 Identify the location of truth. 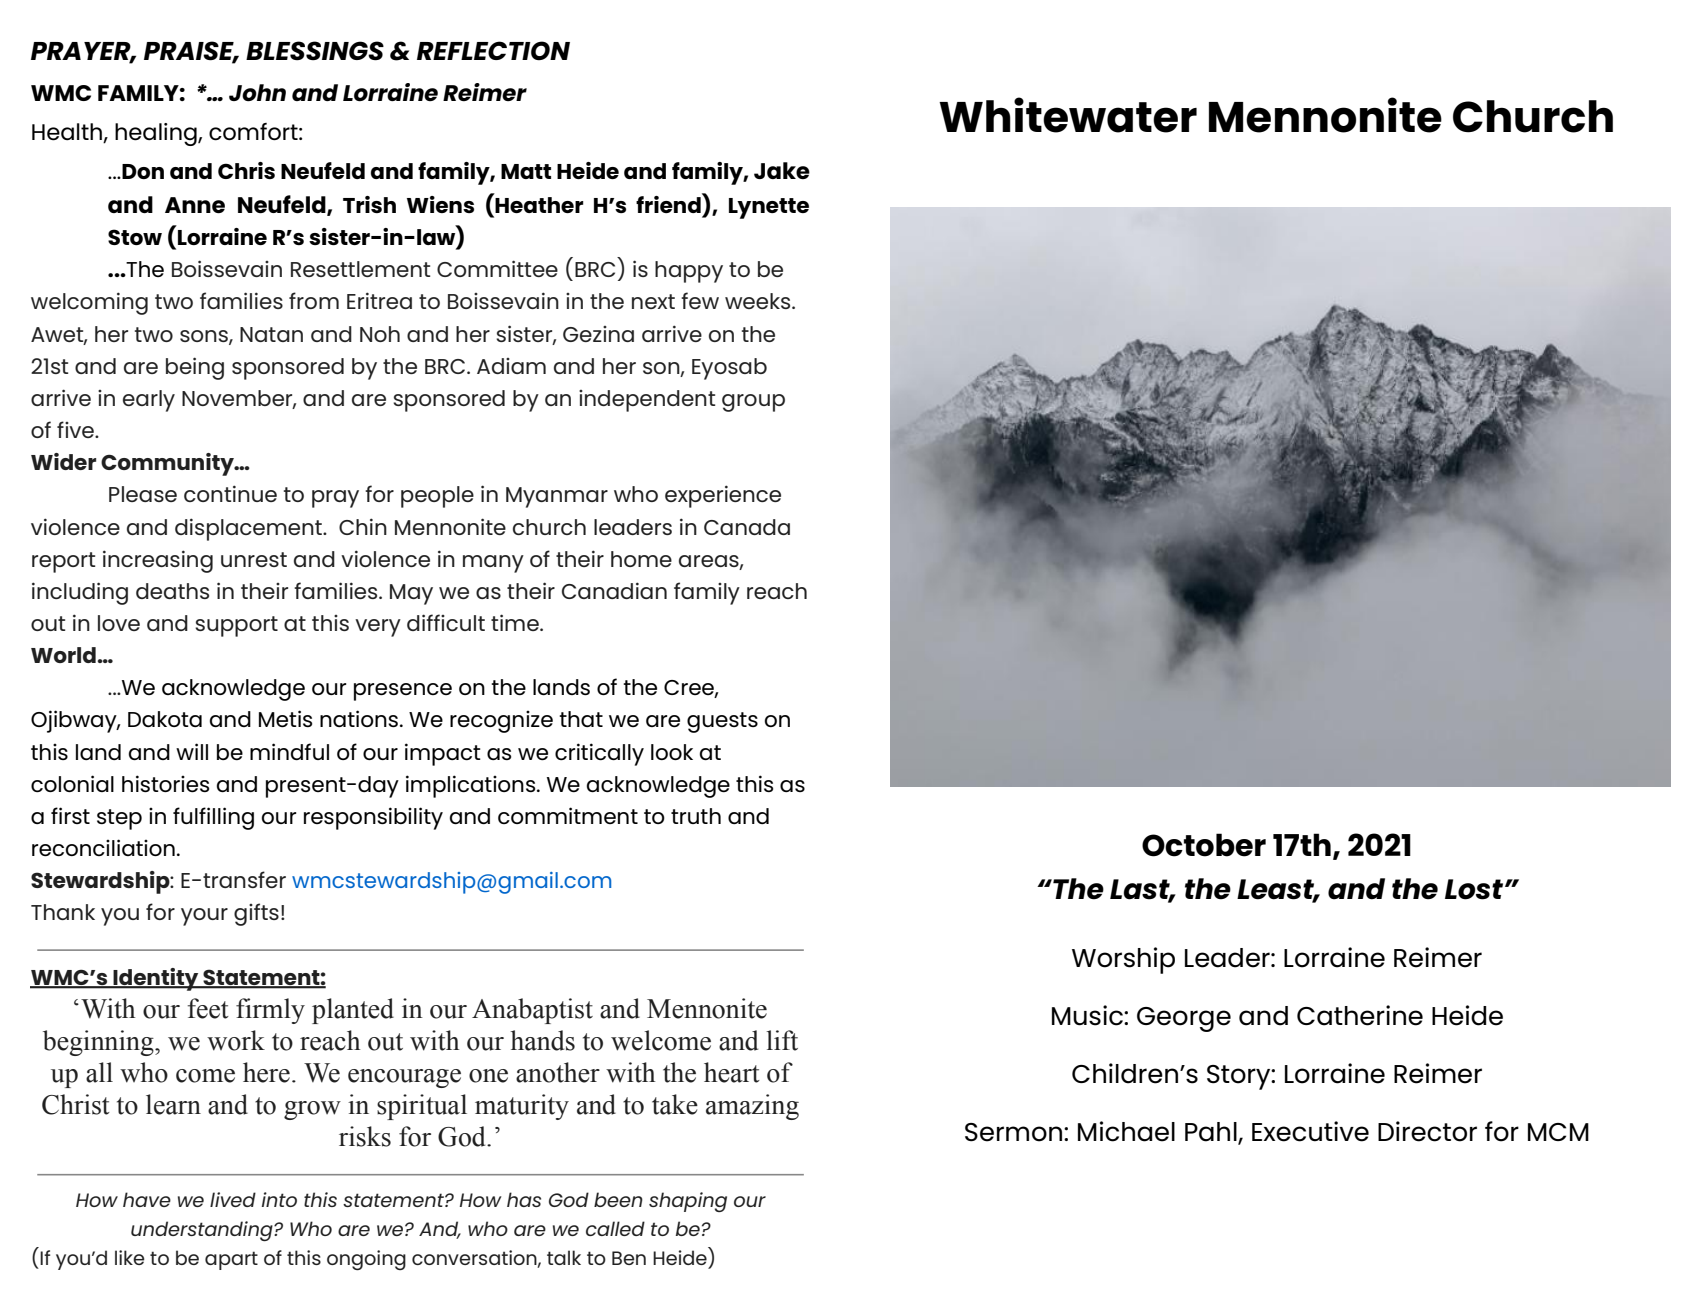
(696, 816).
